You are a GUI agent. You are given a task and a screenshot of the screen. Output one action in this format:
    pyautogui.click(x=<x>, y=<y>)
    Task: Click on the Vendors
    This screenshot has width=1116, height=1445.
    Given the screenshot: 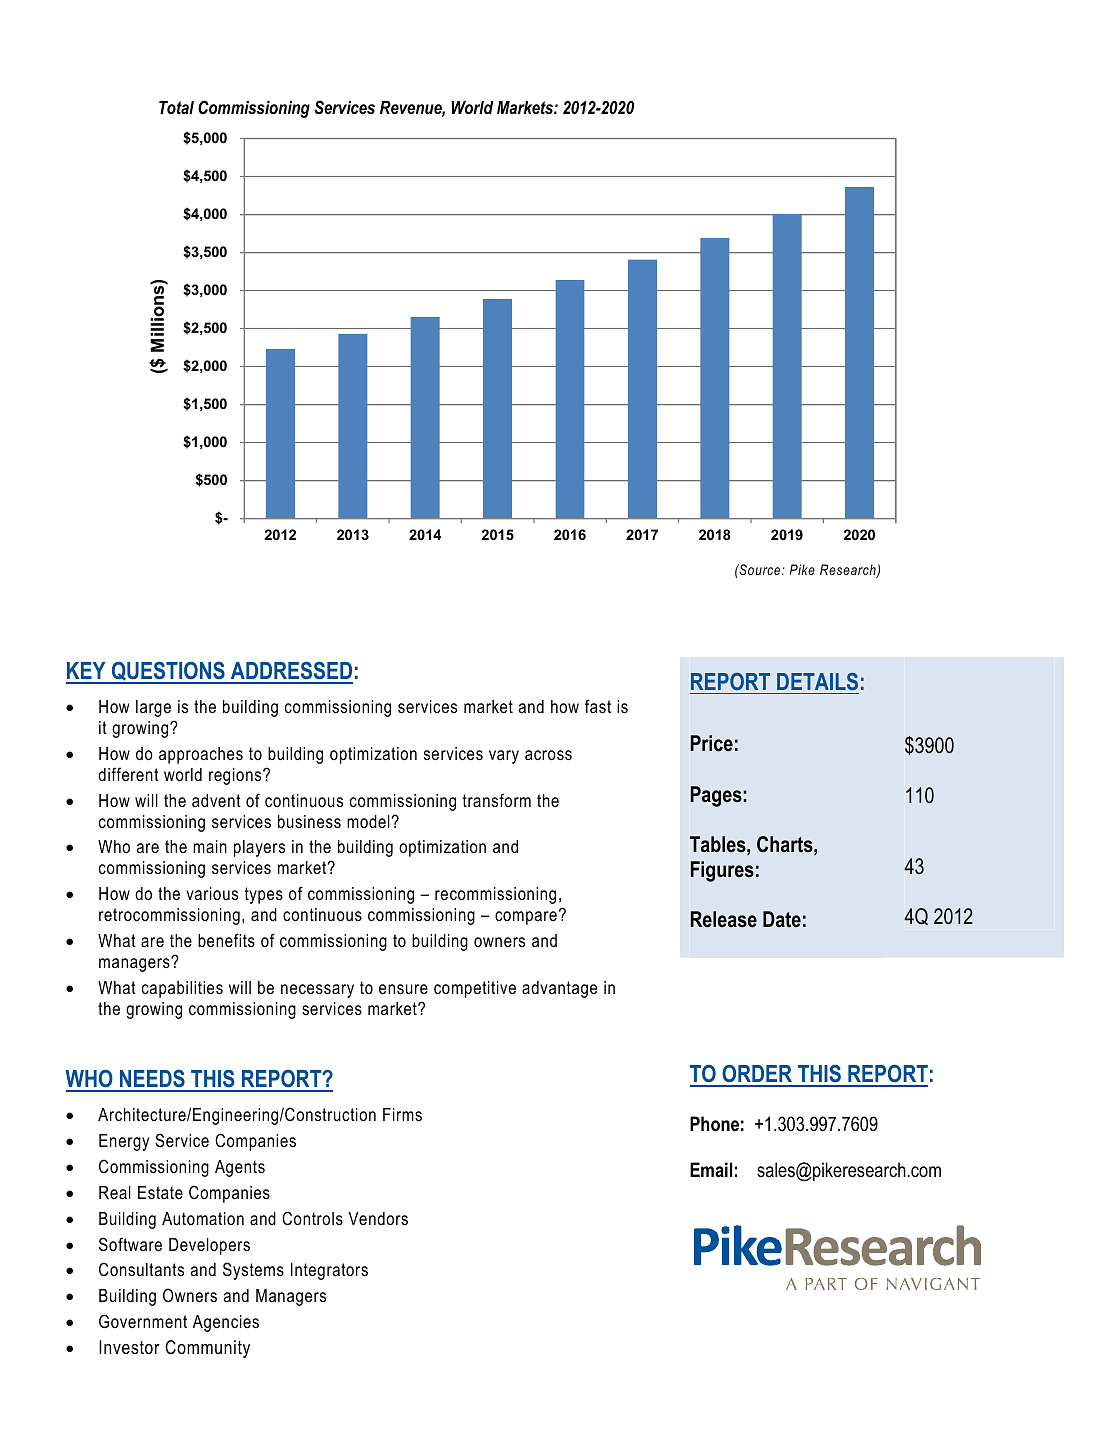 What is the action you would take?
    pyautogui.click(x=378, y=1219)
